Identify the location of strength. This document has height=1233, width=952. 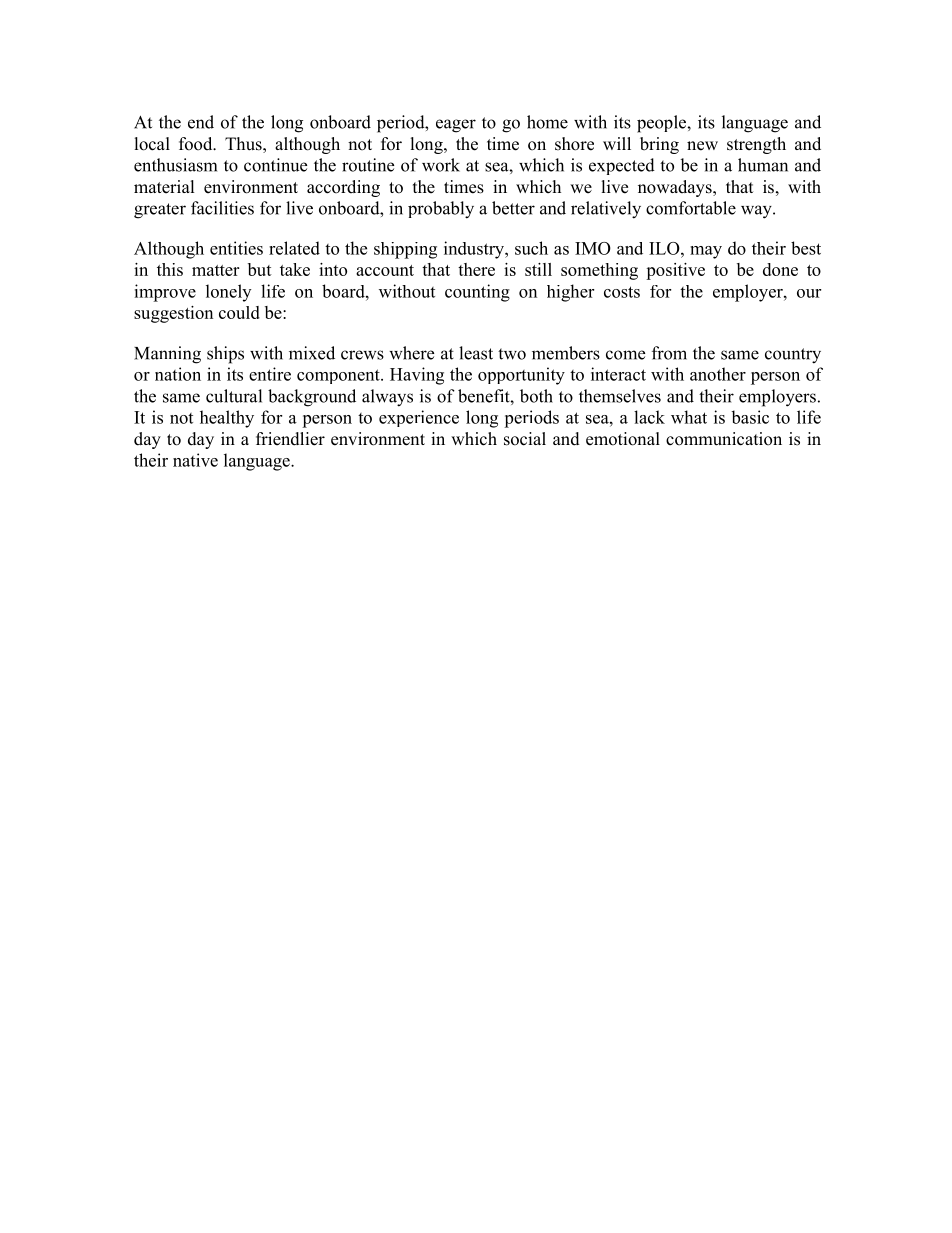
(756, 145).
